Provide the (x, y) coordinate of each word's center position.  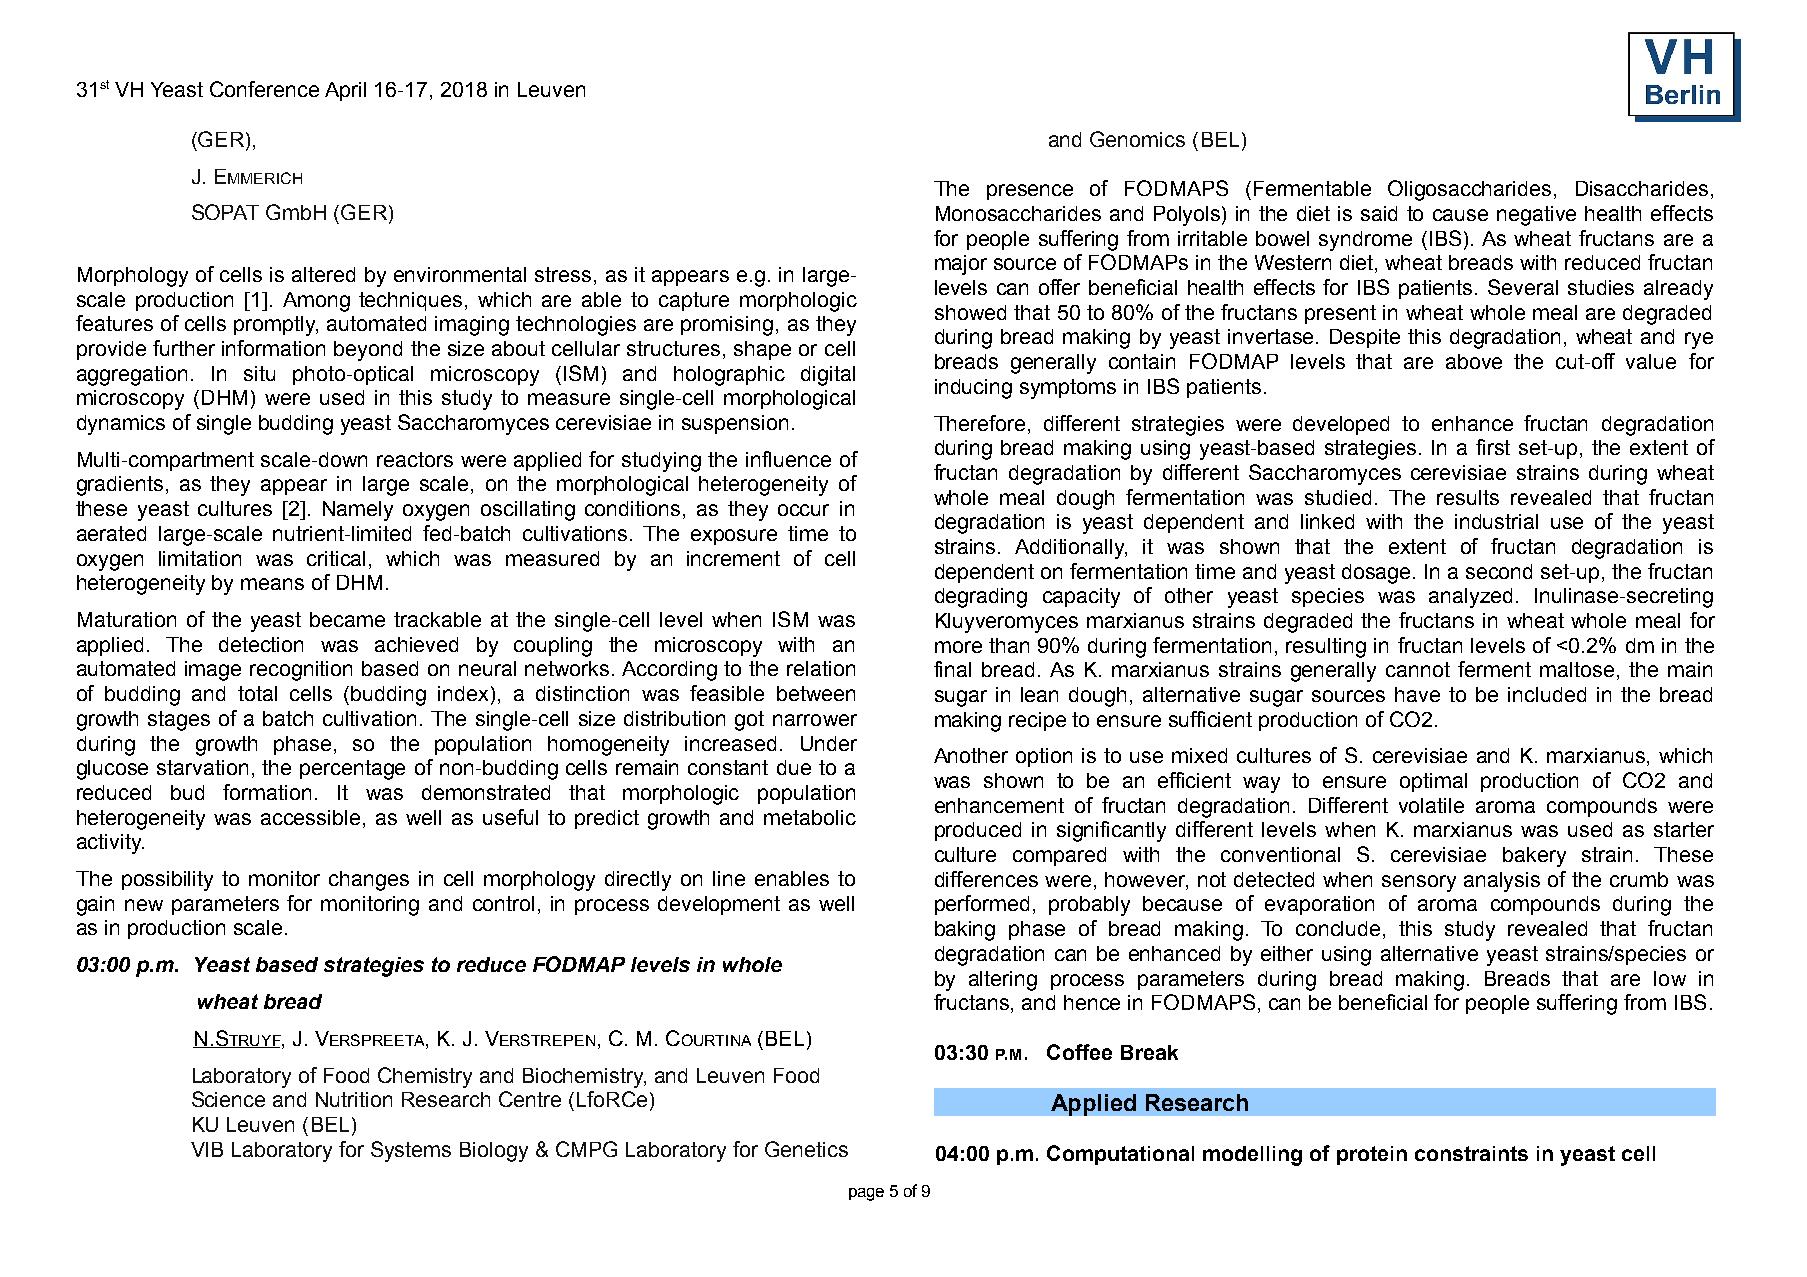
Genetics (806, 1149)
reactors (415, 459)
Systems (411, 1151)
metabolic (810, 817)
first (1493, 447)
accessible (310, 817)
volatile (1431, 805)
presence (1030, 192)
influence (788, 459)
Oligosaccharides (1471, 190)
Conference (264, 89)
